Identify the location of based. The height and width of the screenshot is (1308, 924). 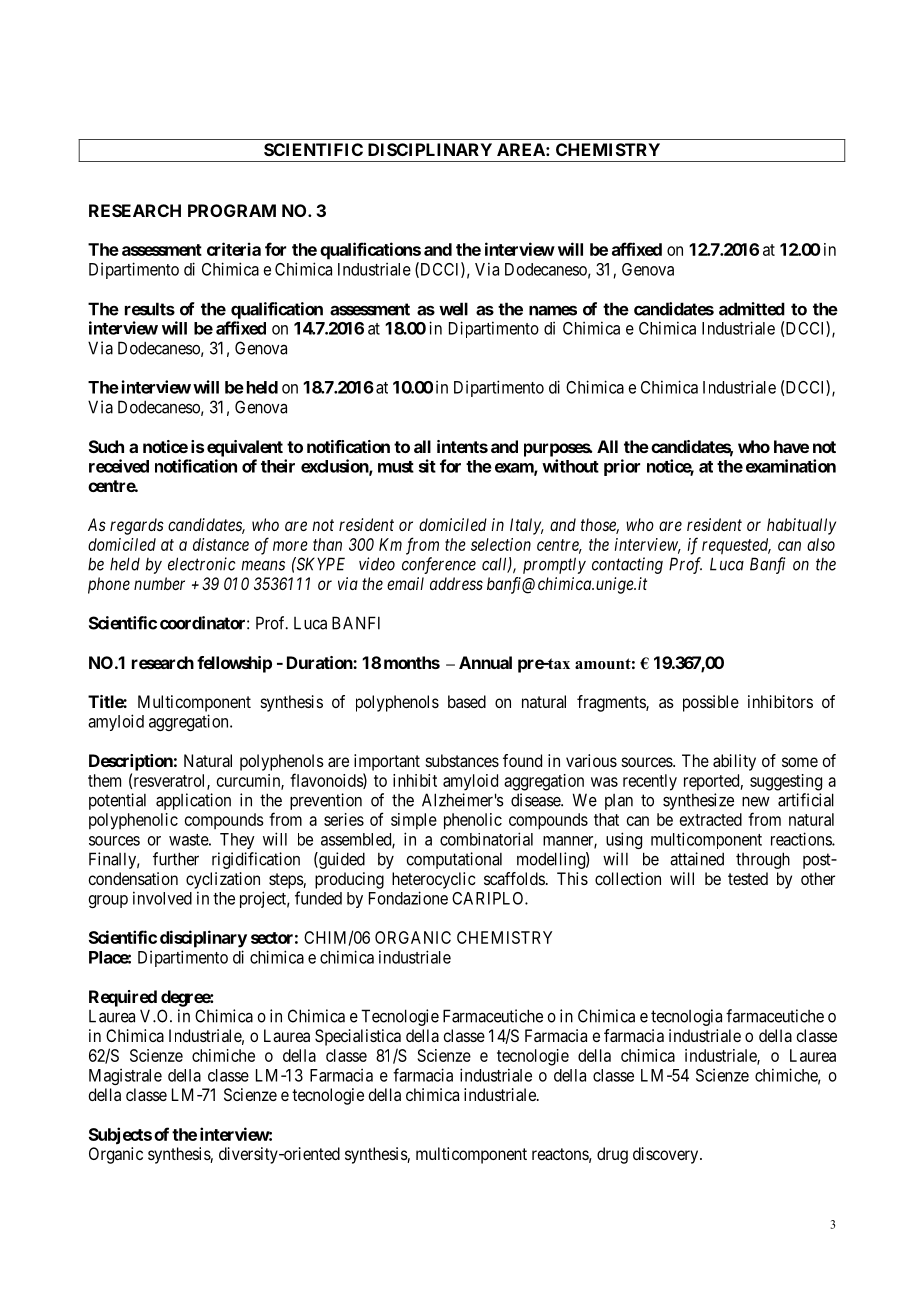
(467, 701).
